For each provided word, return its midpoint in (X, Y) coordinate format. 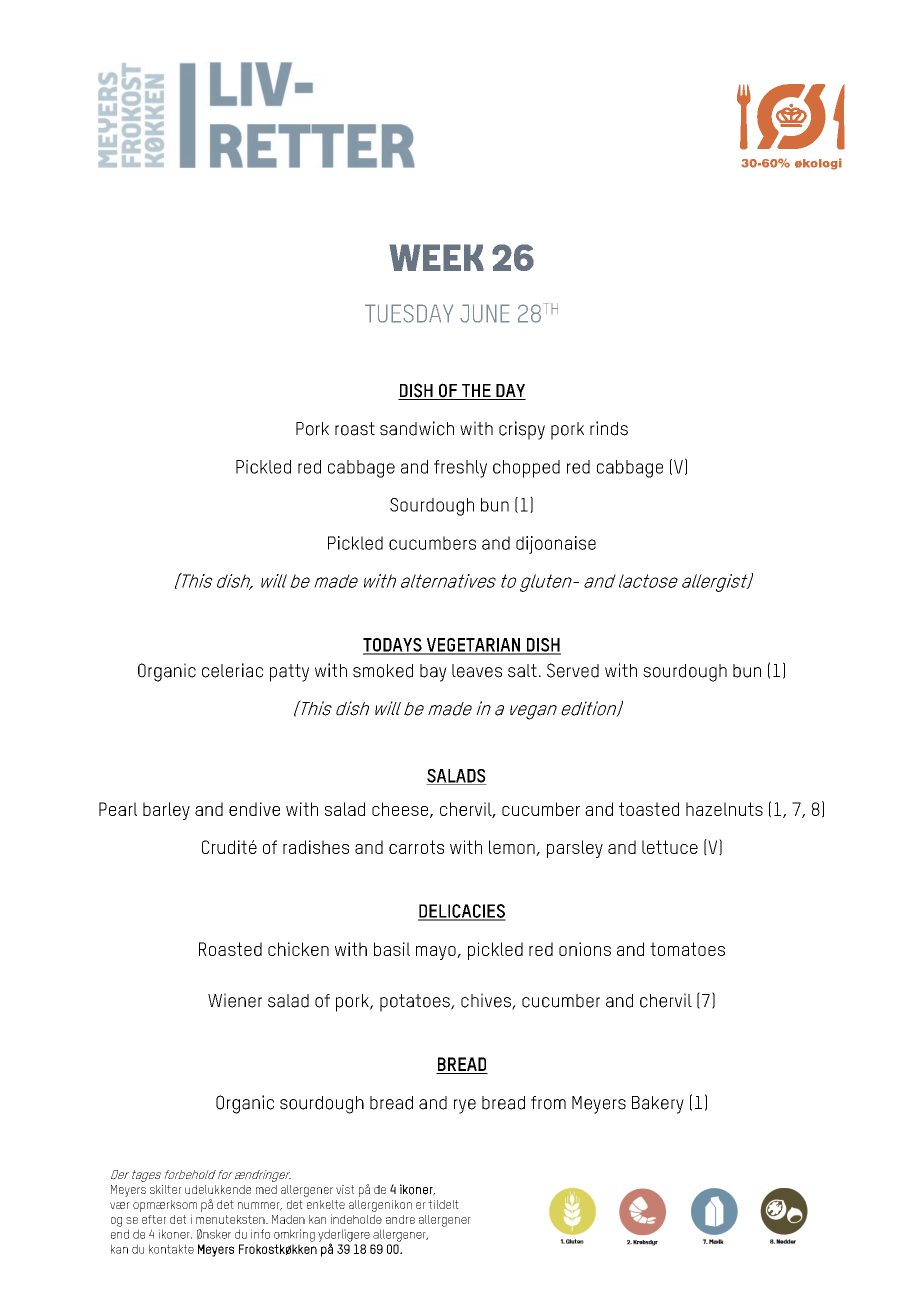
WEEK (436, 257)
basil (392, 949)
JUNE (485, 313)
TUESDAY (409, 313)
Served (573, 670)
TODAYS (393, 646)
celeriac (232, 670)
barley (166, 811)
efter (154, 1219)
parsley (575, 849)
